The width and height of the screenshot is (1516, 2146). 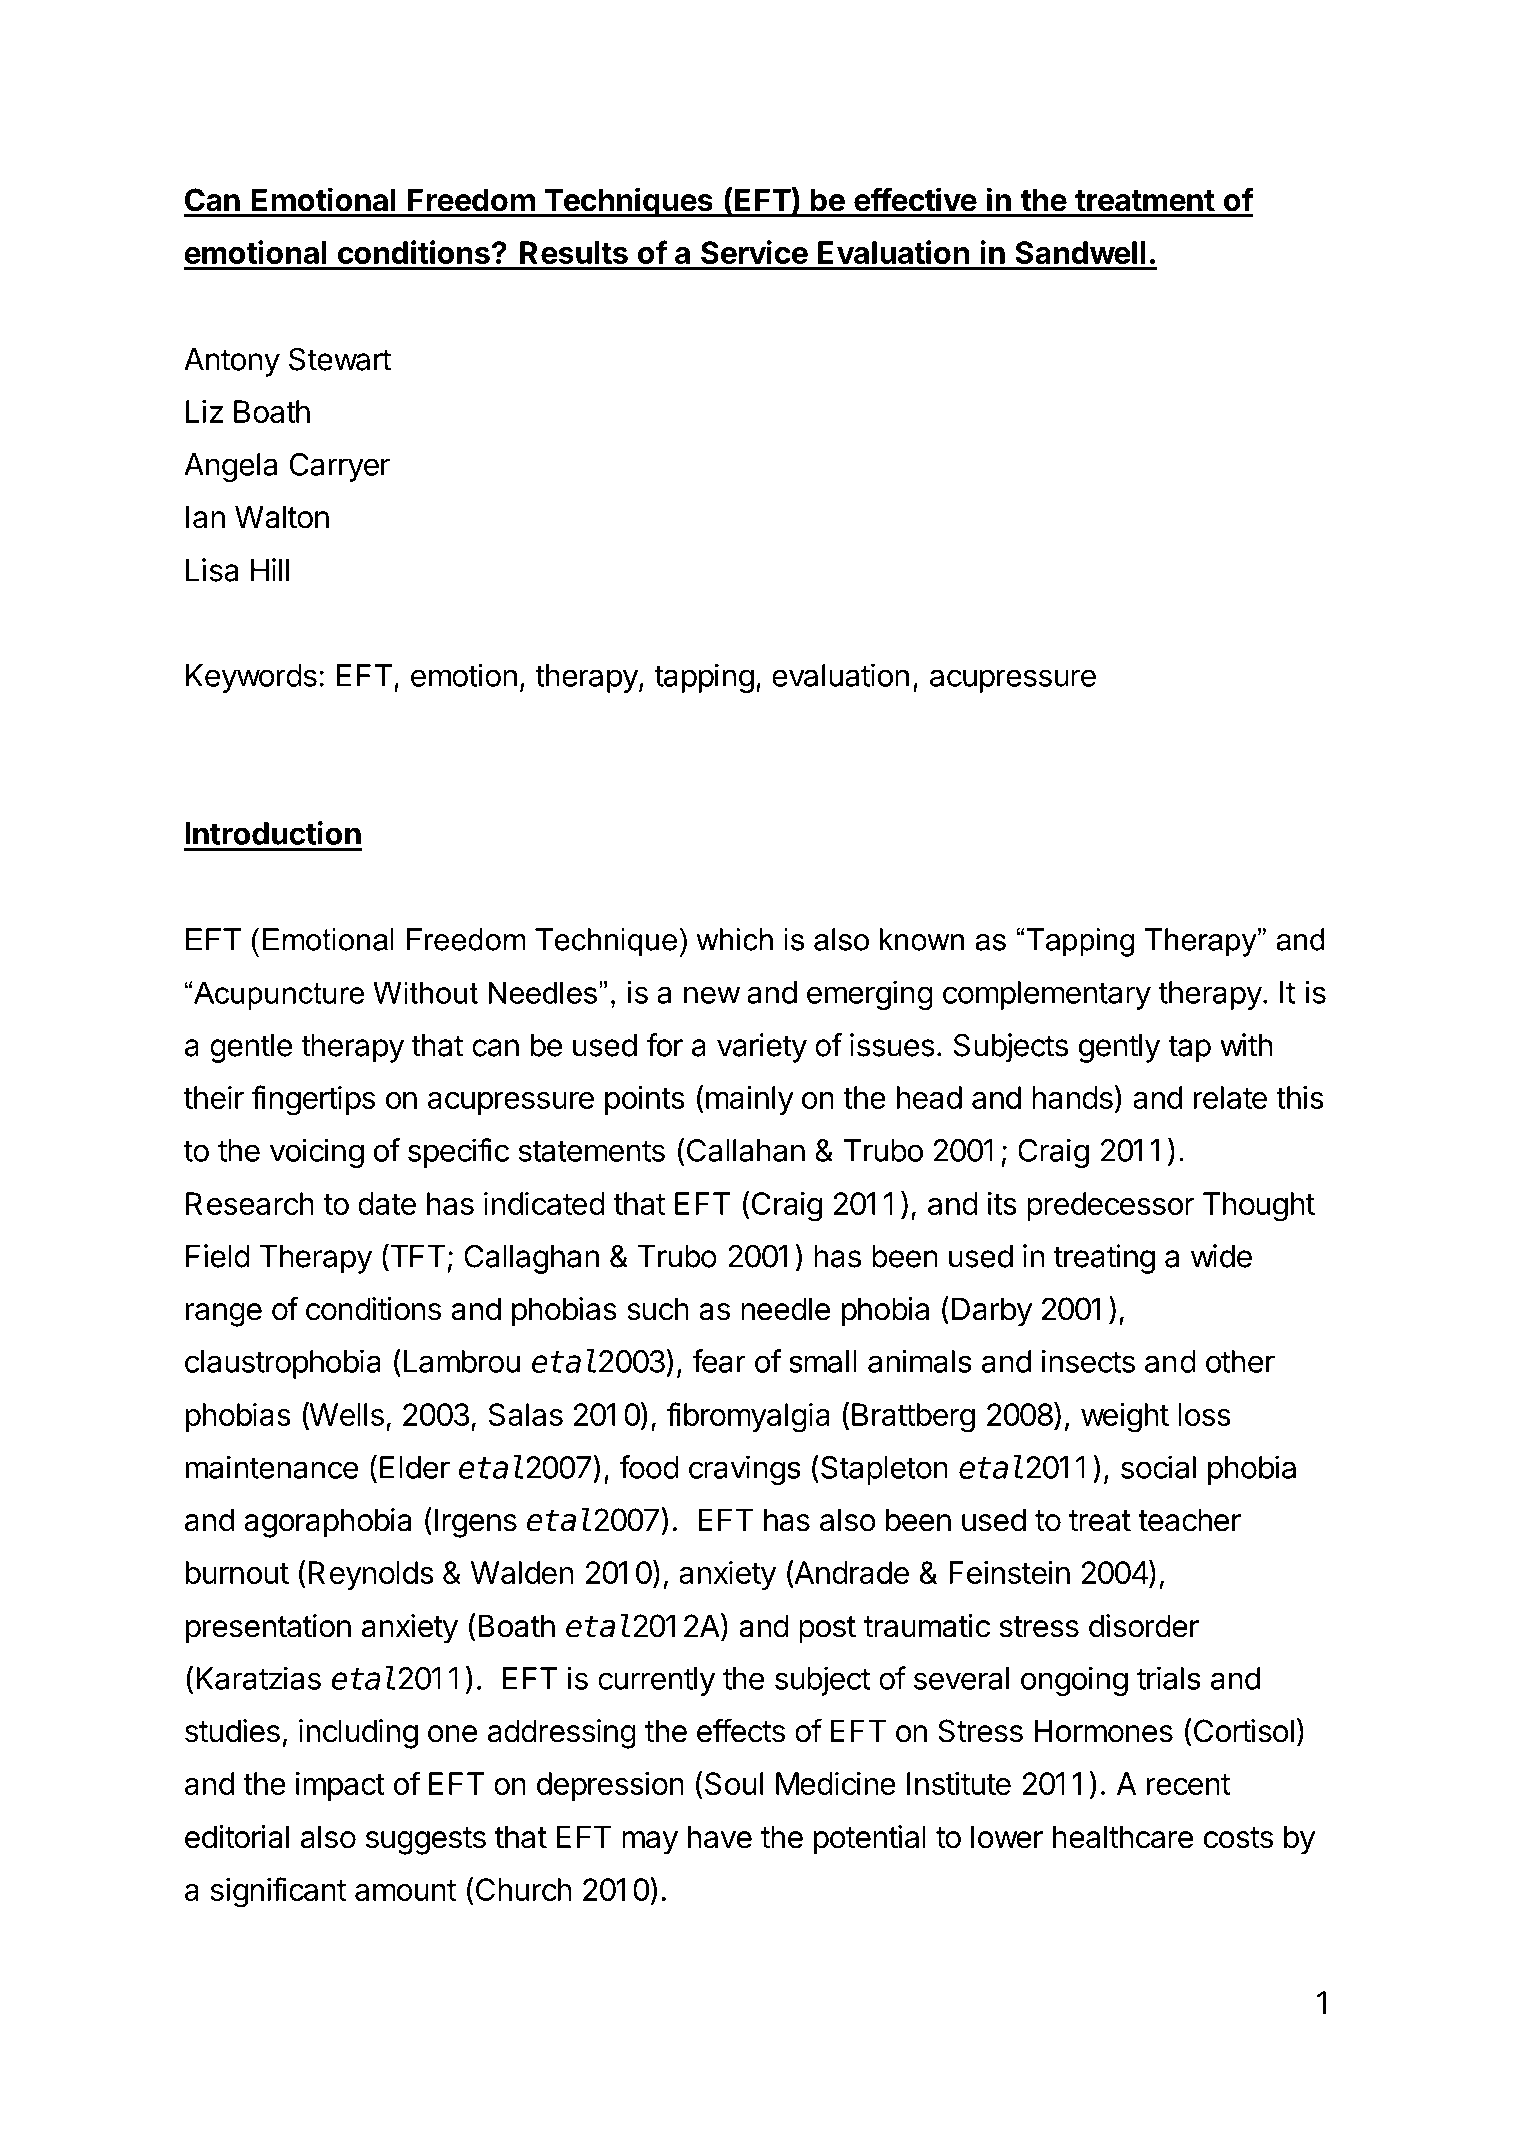 What do you see at coordinates (282, 517) in the screenshot?
I see `Walton` at bounding box center [282, 517].
